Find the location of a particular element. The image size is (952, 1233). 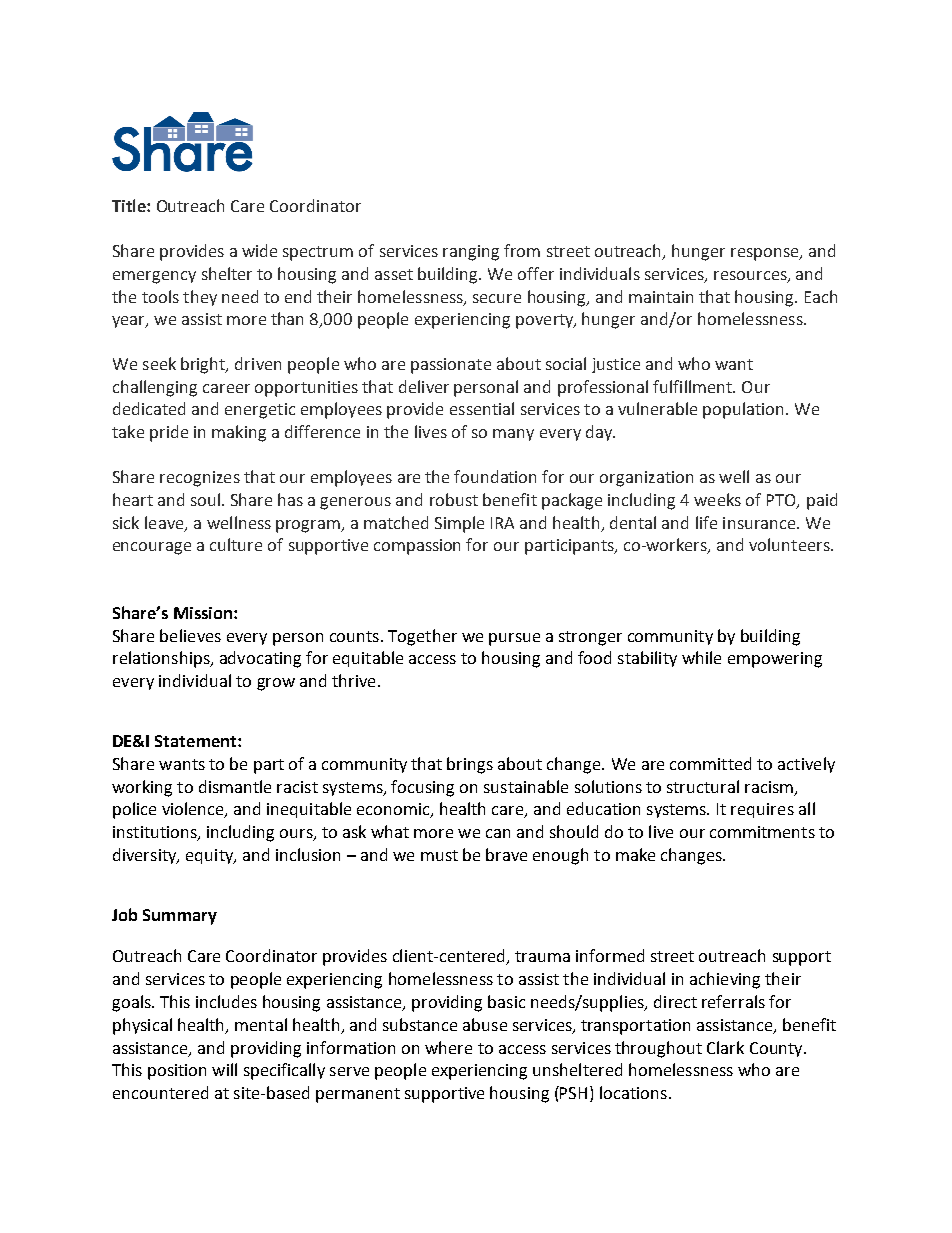

where is located at coordinates (448, 1047).
